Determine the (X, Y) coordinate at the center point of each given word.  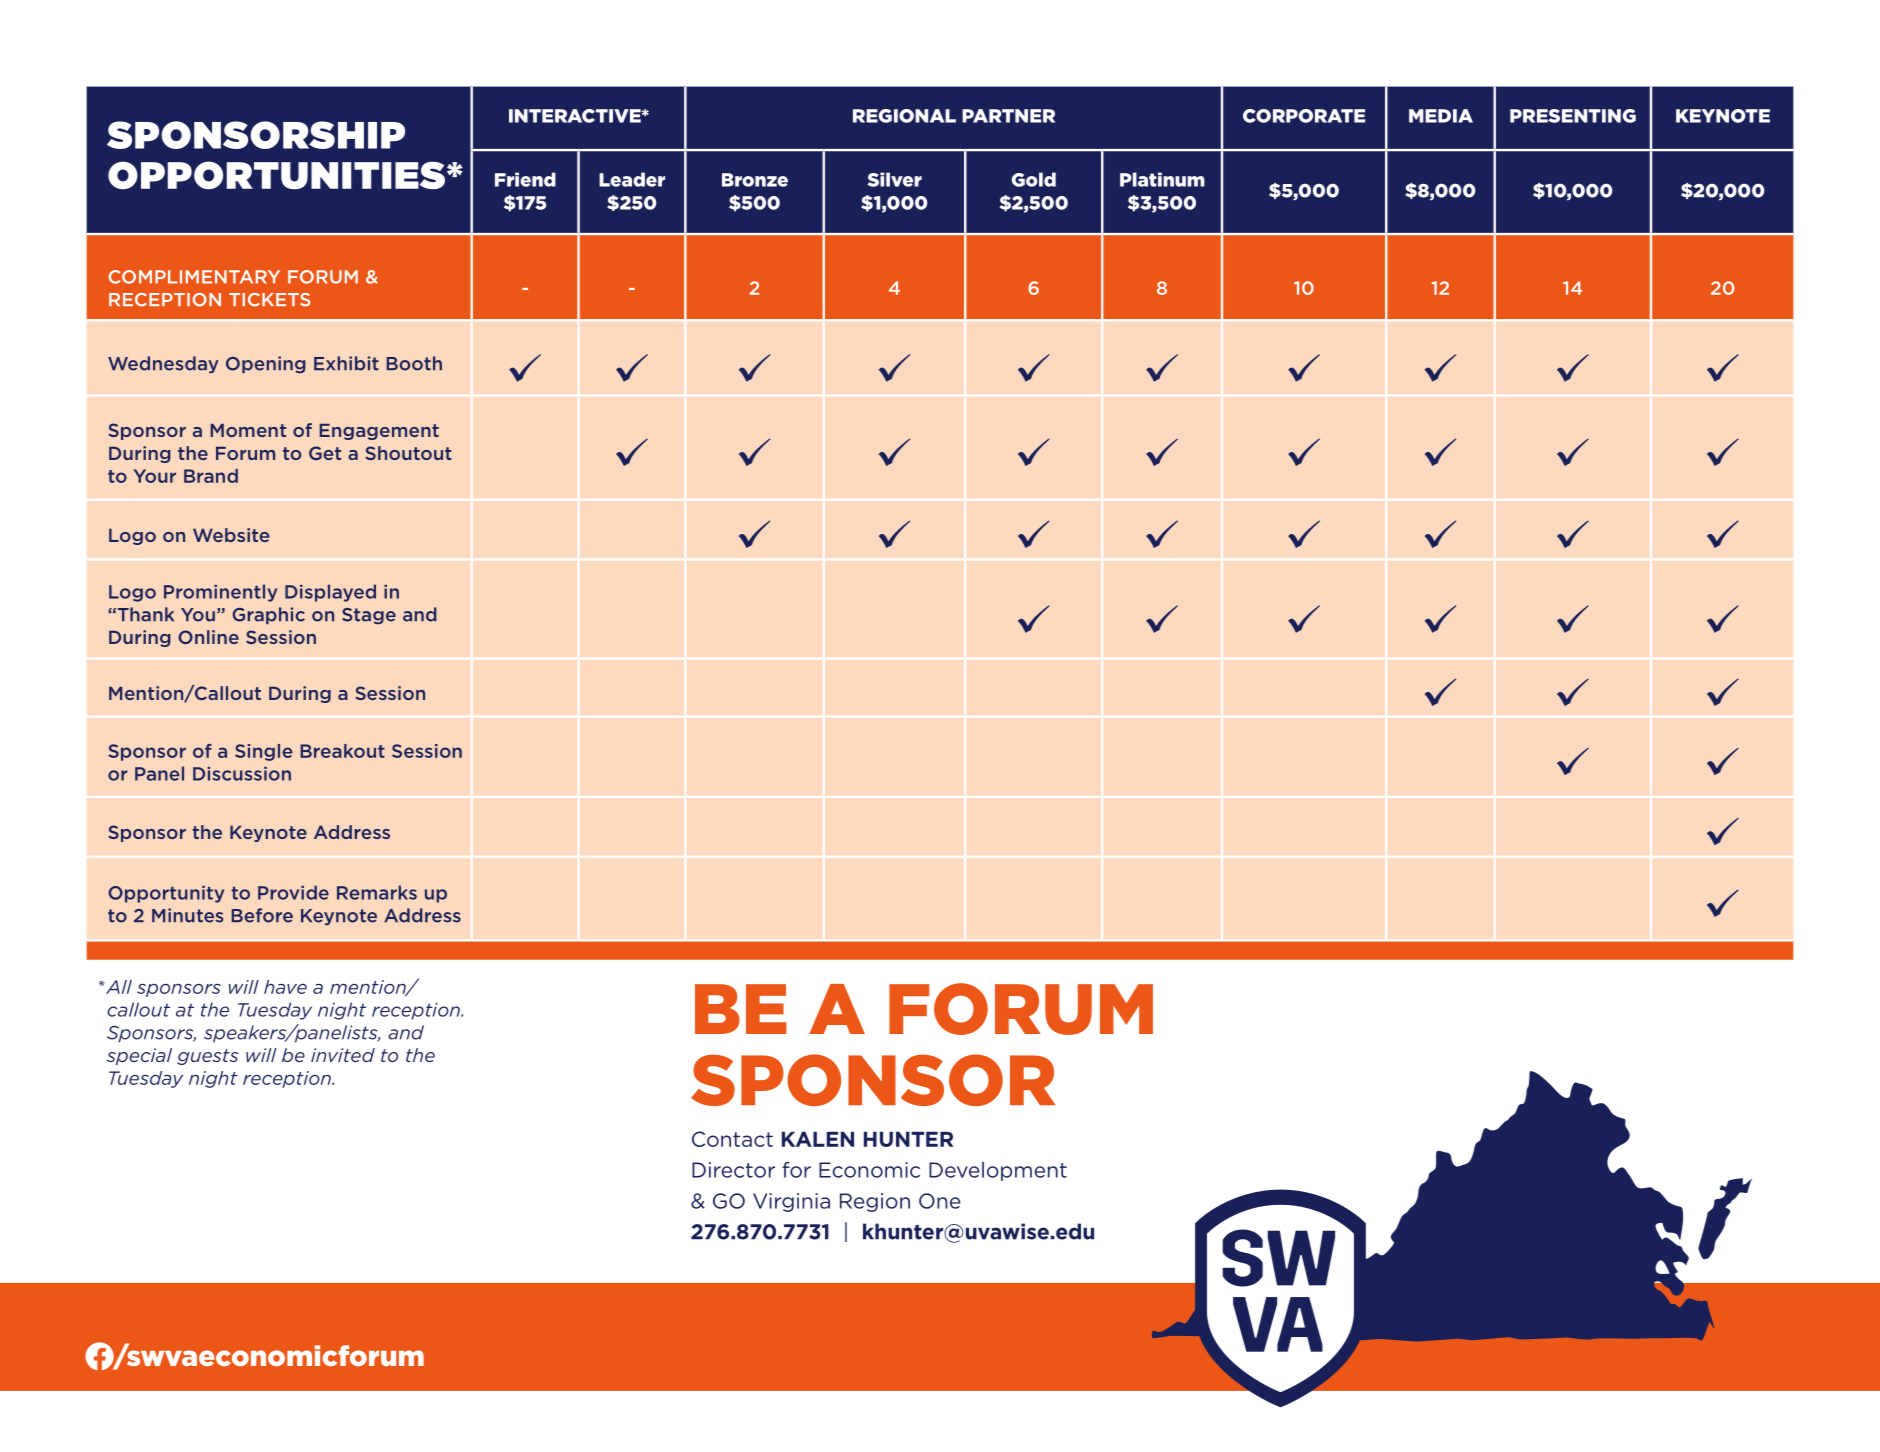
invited (343, 1055)
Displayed (330, 593)
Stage (369, 616)
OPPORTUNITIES (278, 175)
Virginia (791, 1202)
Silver (894, 179)
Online (208, 637)
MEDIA (1441, 116)
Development (998, 1171)
